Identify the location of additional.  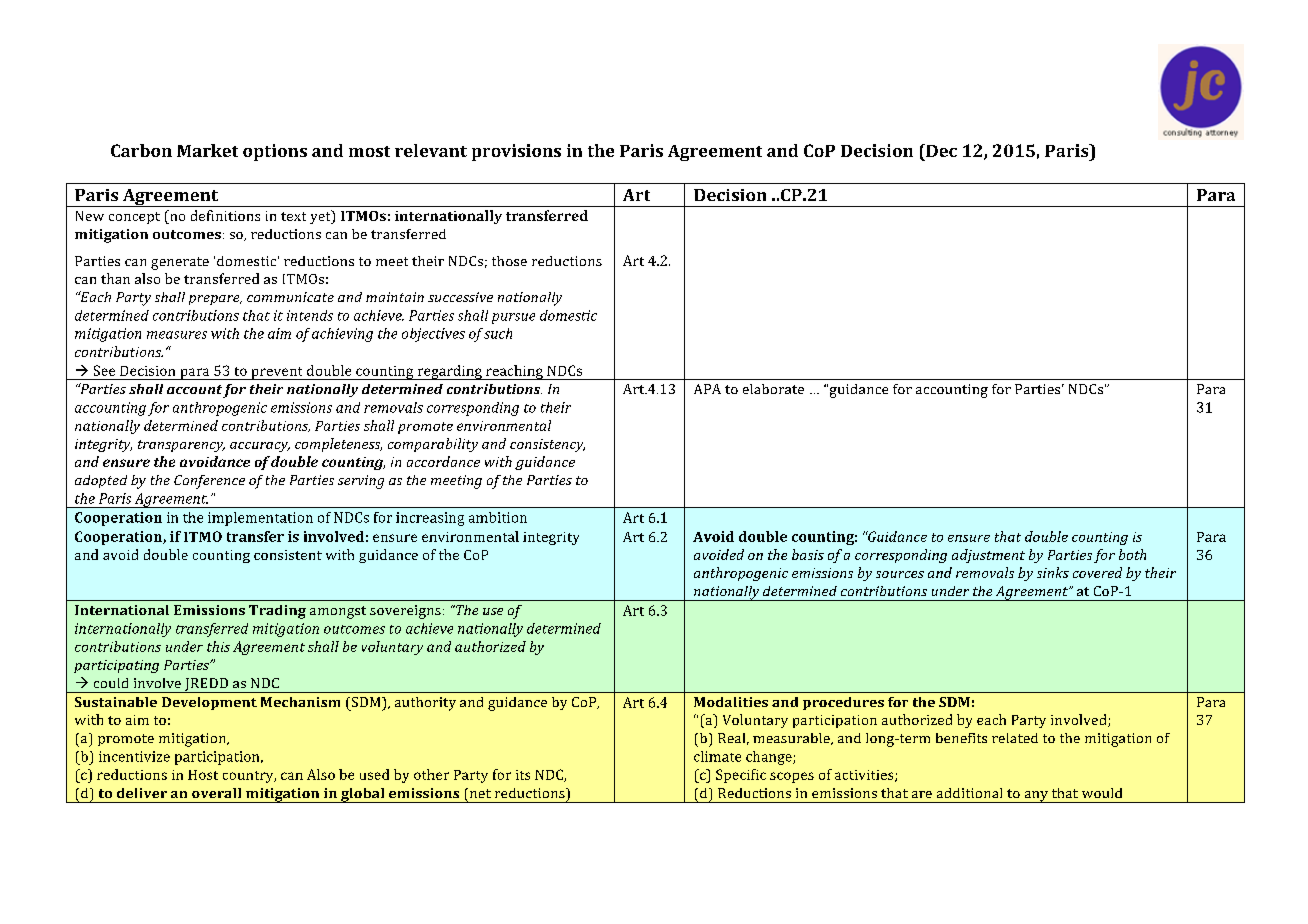
(969, 793).
